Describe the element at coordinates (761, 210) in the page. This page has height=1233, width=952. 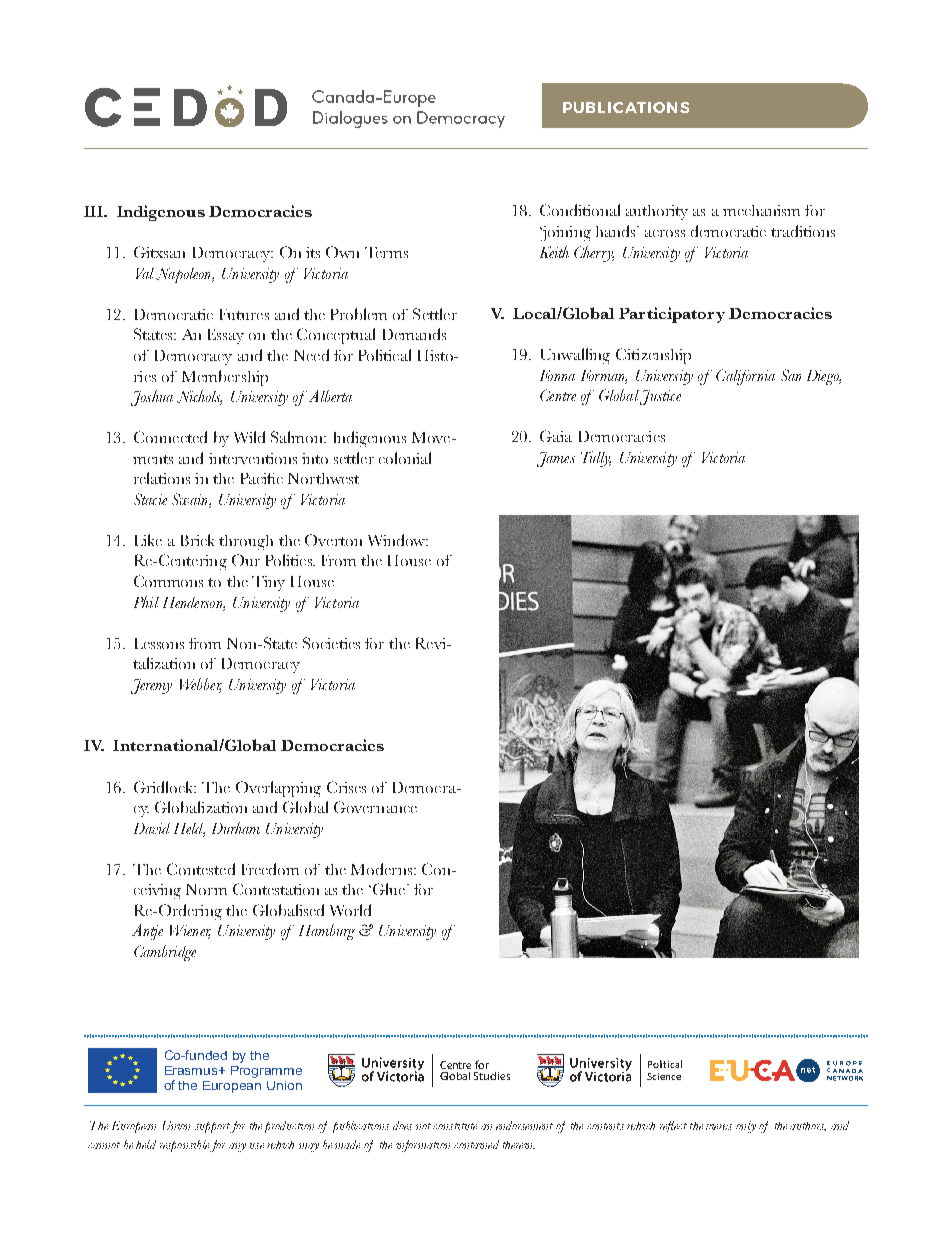
I see `mechanism` at that location.
